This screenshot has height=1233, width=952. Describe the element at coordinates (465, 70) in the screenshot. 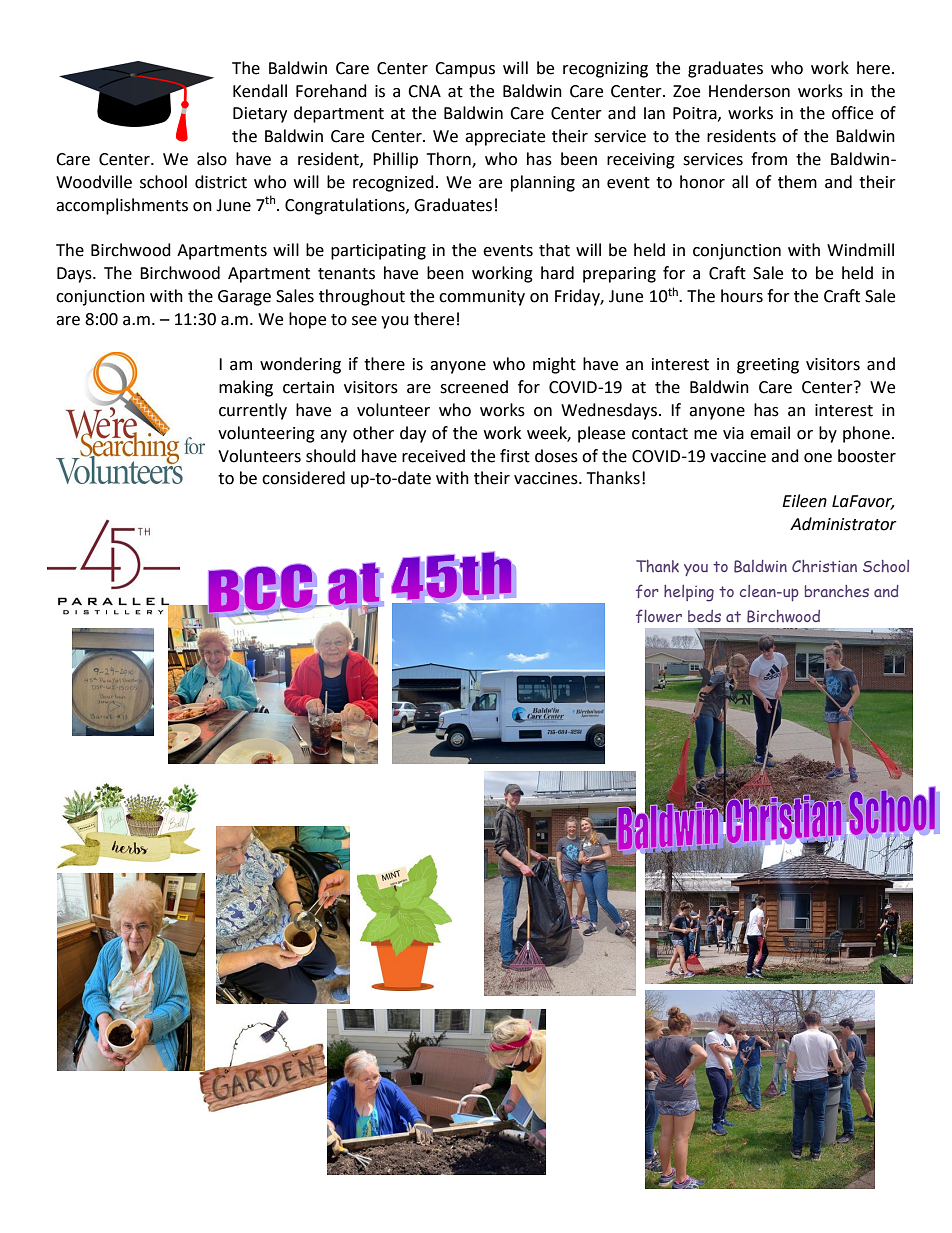

I see `Campus` at that location.
